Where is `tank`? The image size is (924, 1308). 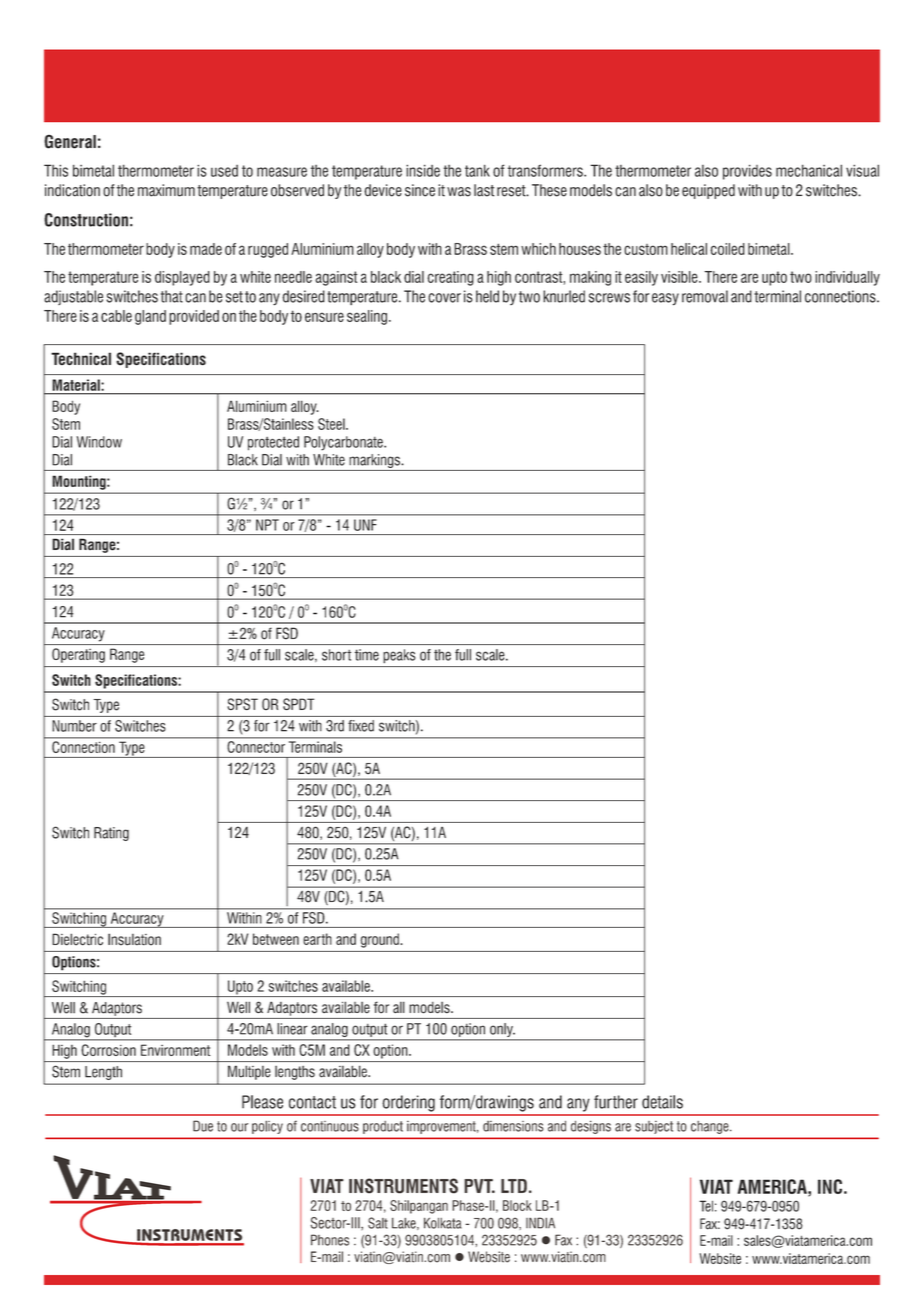
tank is located at coordinates (477, 170).
